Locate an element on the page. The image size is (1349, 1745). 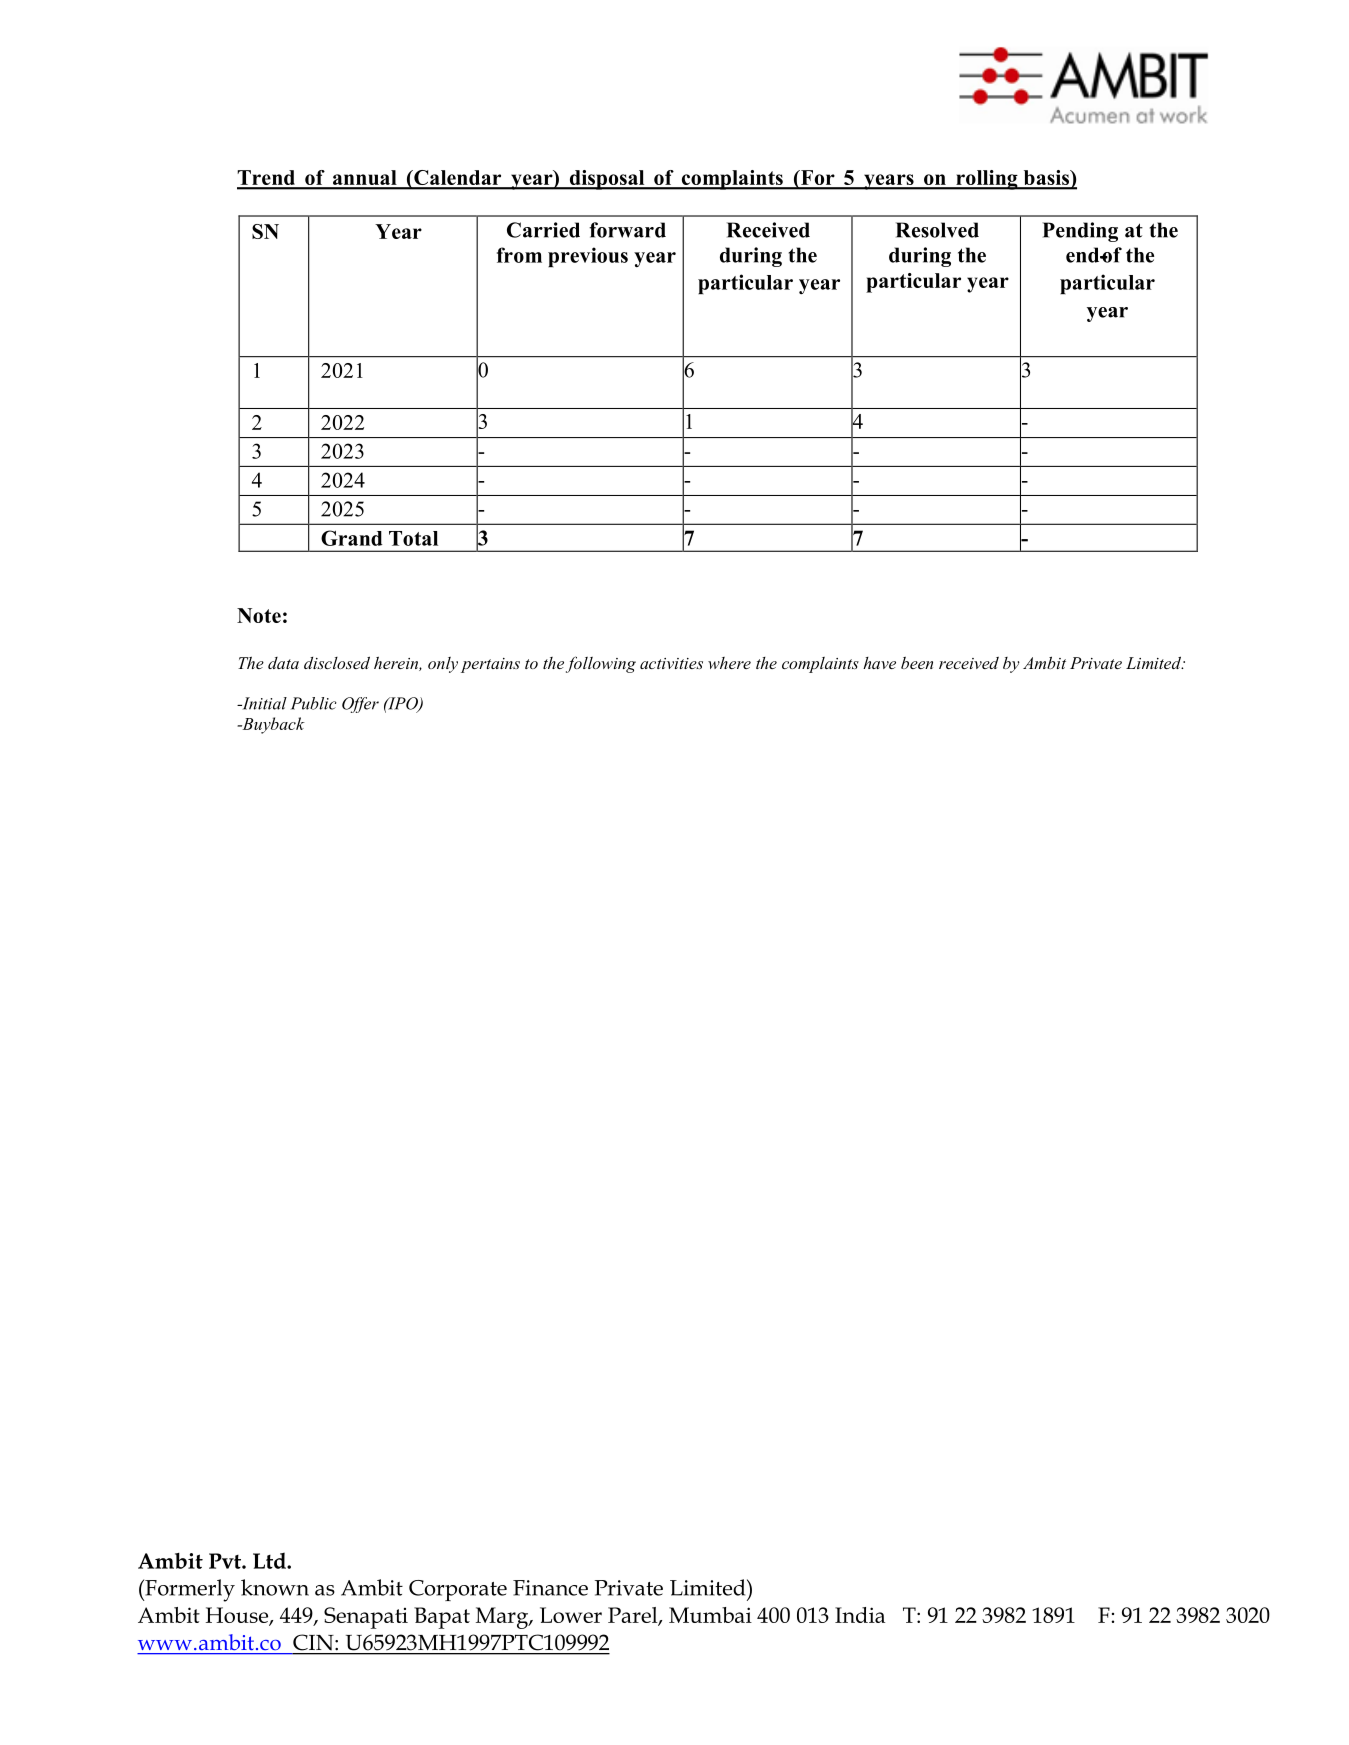
known is located at coordinates (275, 1587).
